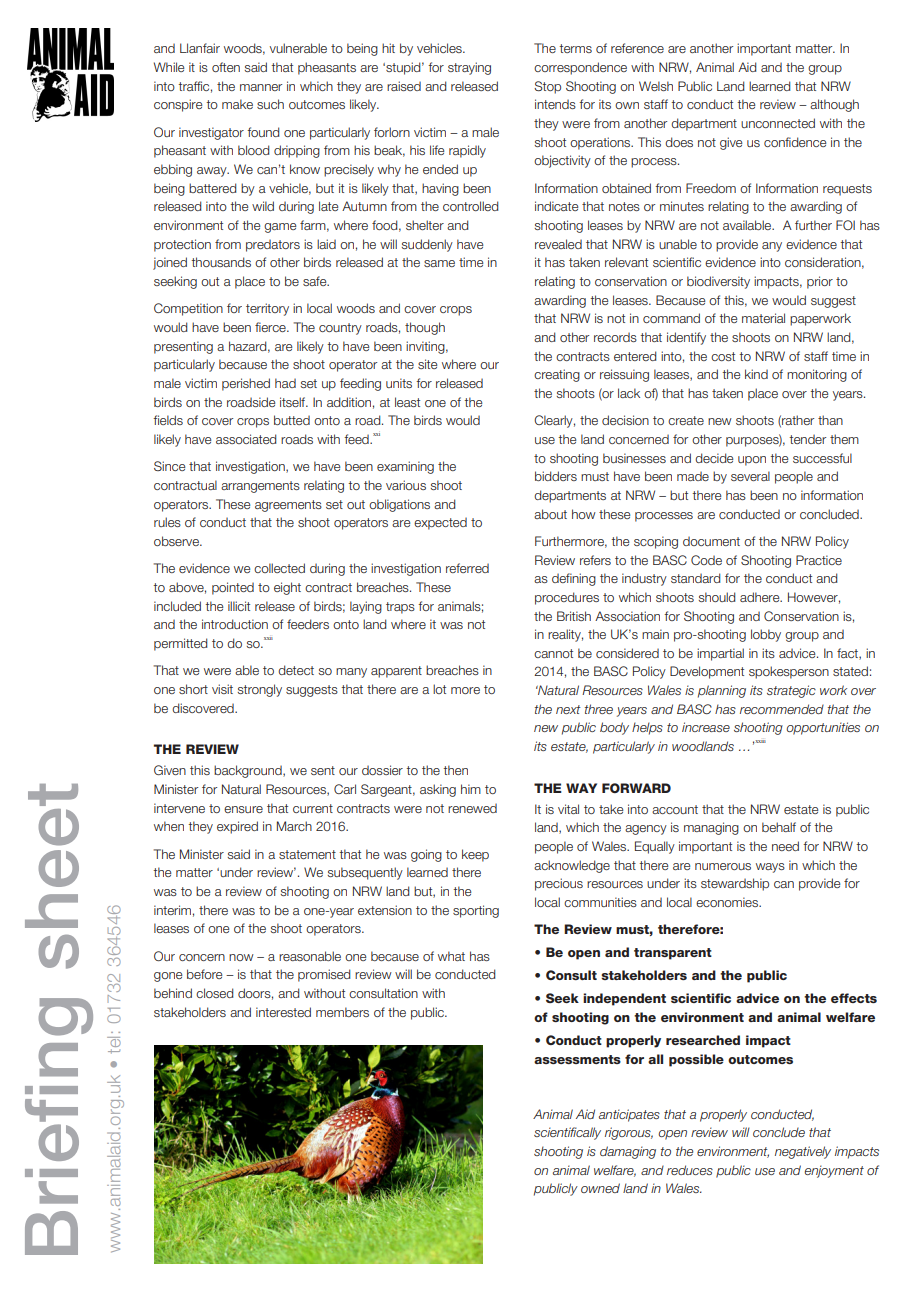 The width and height of the screenshot is (924, 1308). Describe the element at coordinates (728, 902) in the screenshot. I see `economies` at that location.
